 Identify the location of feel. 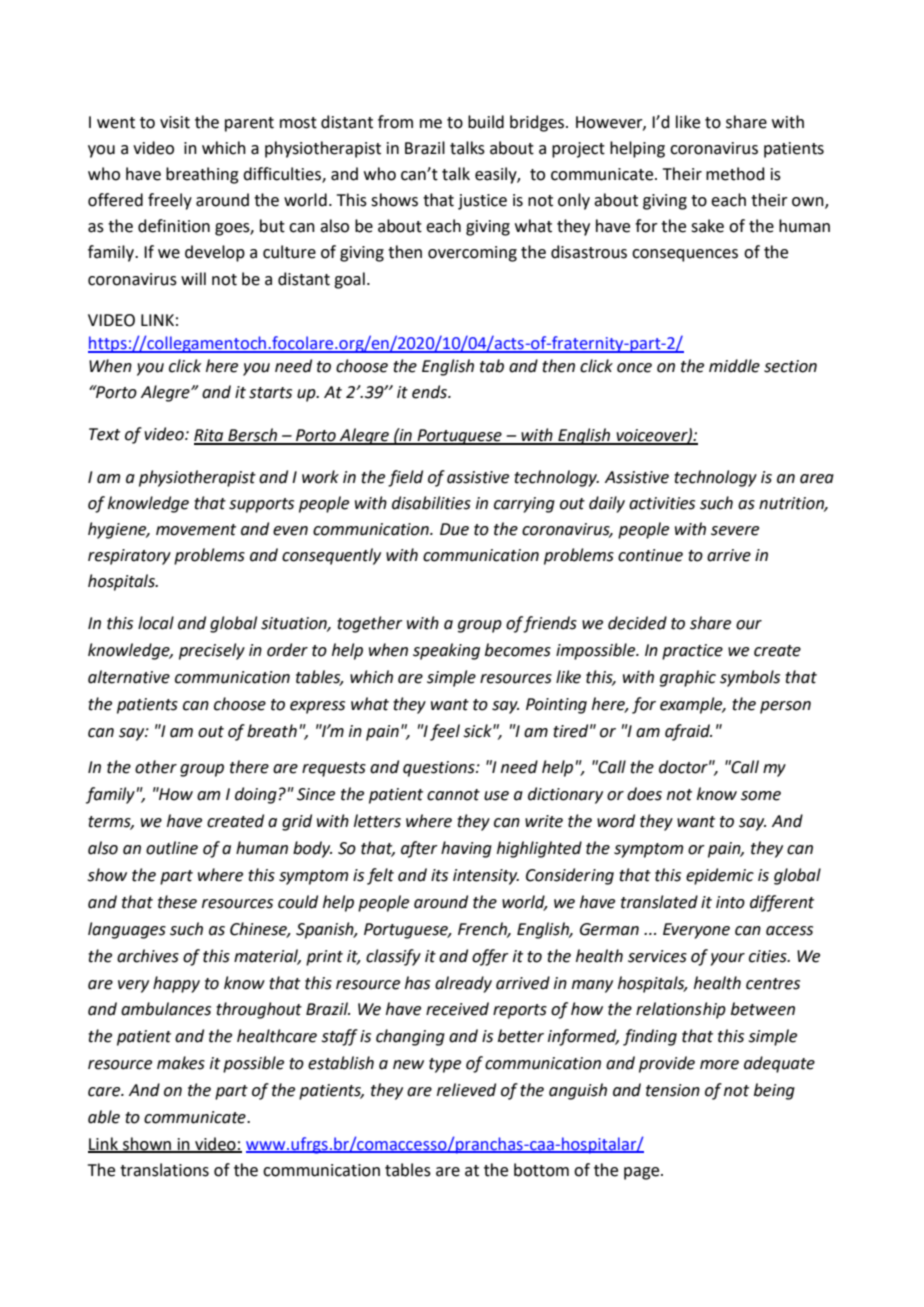
(445, 732).
